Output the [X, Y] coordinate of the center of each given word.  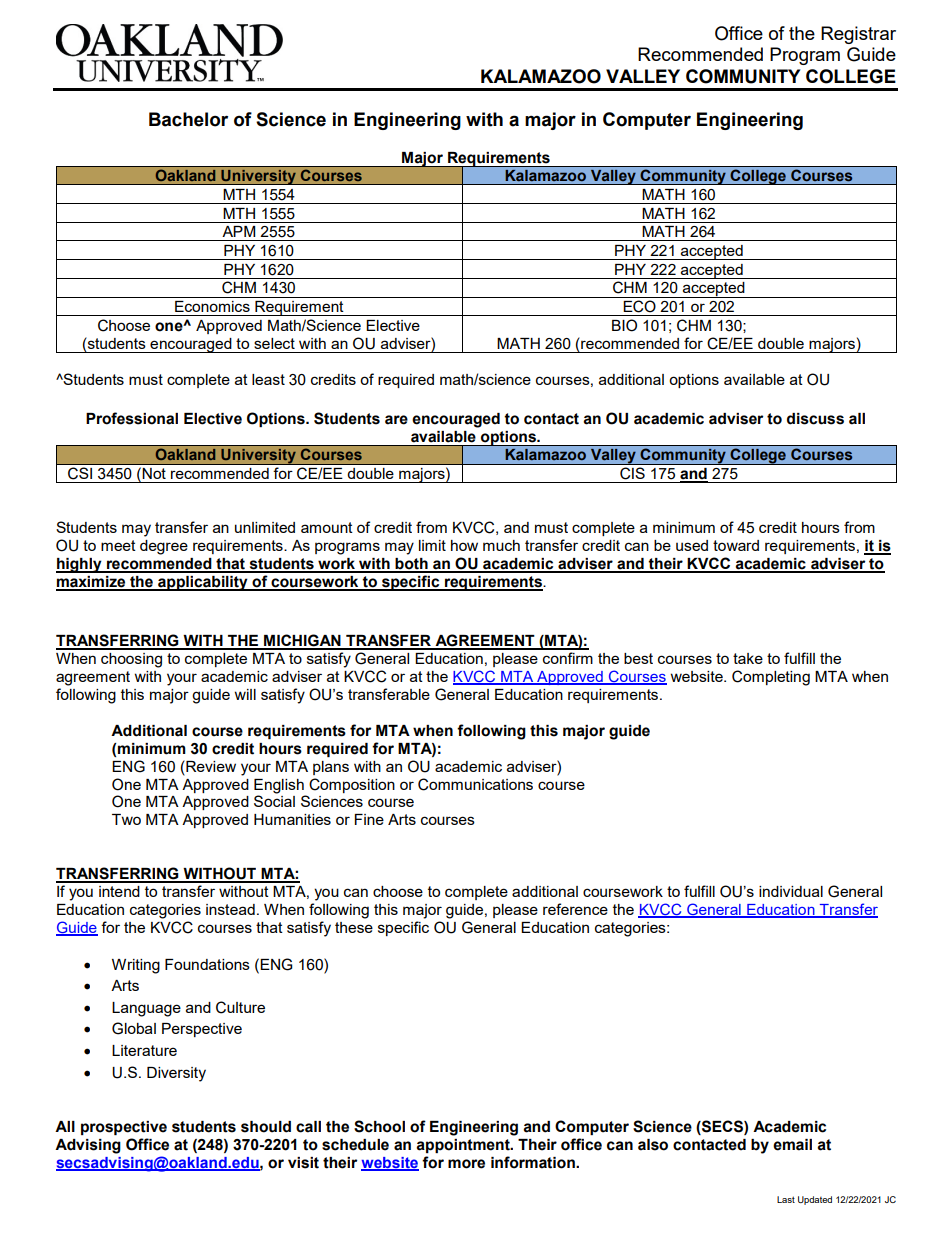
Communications [475, 784]
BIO [624, 325]
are [396, 420]
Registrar [858, 35]
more [466, 1164]
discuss [815, 419]
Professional [132, 418]
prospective [124, 1128]
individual [791, 891]
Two [126, 819]
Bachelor [188, 119]
